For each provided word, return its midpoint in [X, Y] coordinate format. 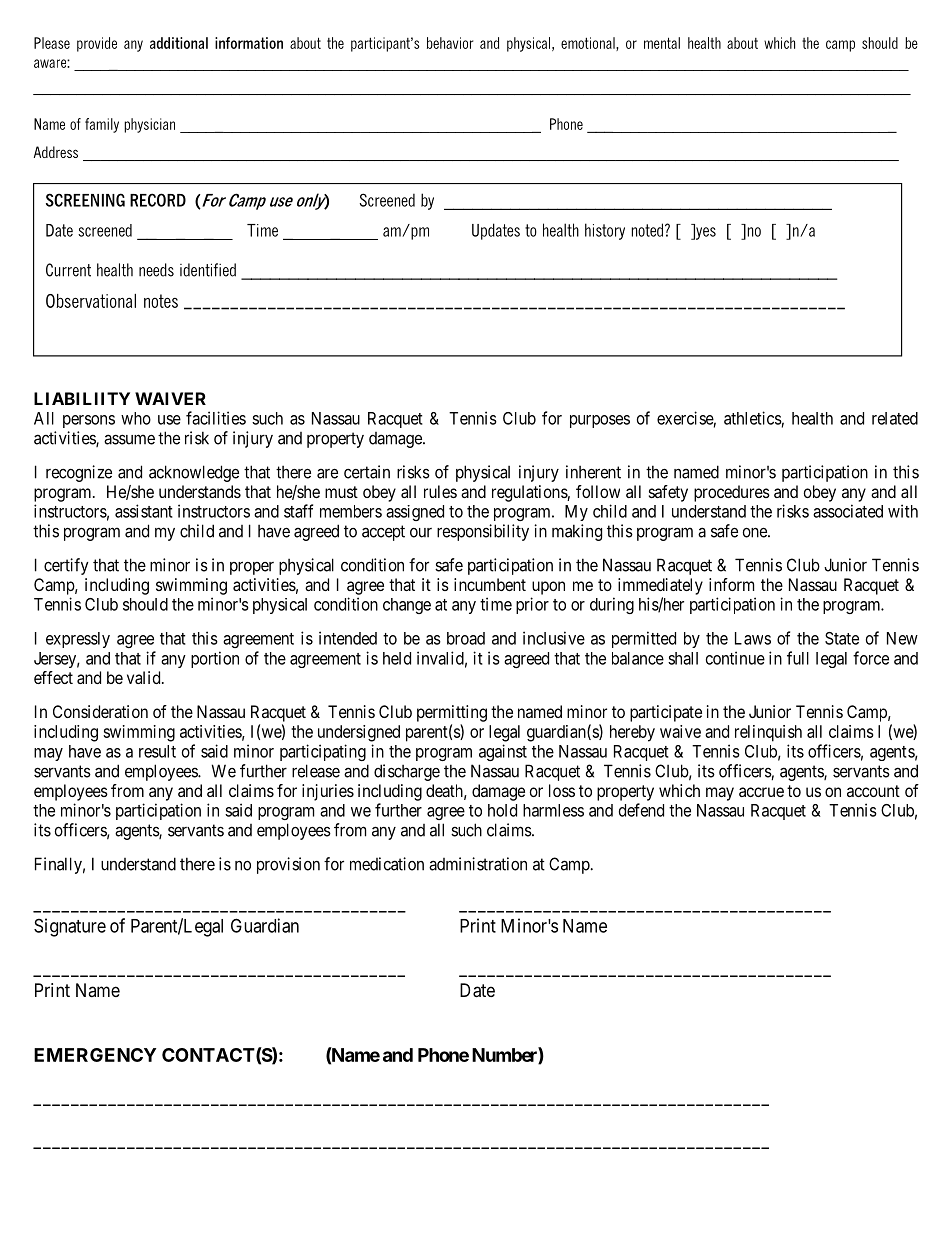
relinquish [768, 733]
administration [478, 864]
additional [179, 43]
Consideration [100, 711]
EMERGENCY [95, 1055]
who [136, 418]
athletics [753, 418]
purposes [600, 421]
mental [662, 43]
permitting [452, 713]
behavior [450, 43]
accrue [761, 792]
